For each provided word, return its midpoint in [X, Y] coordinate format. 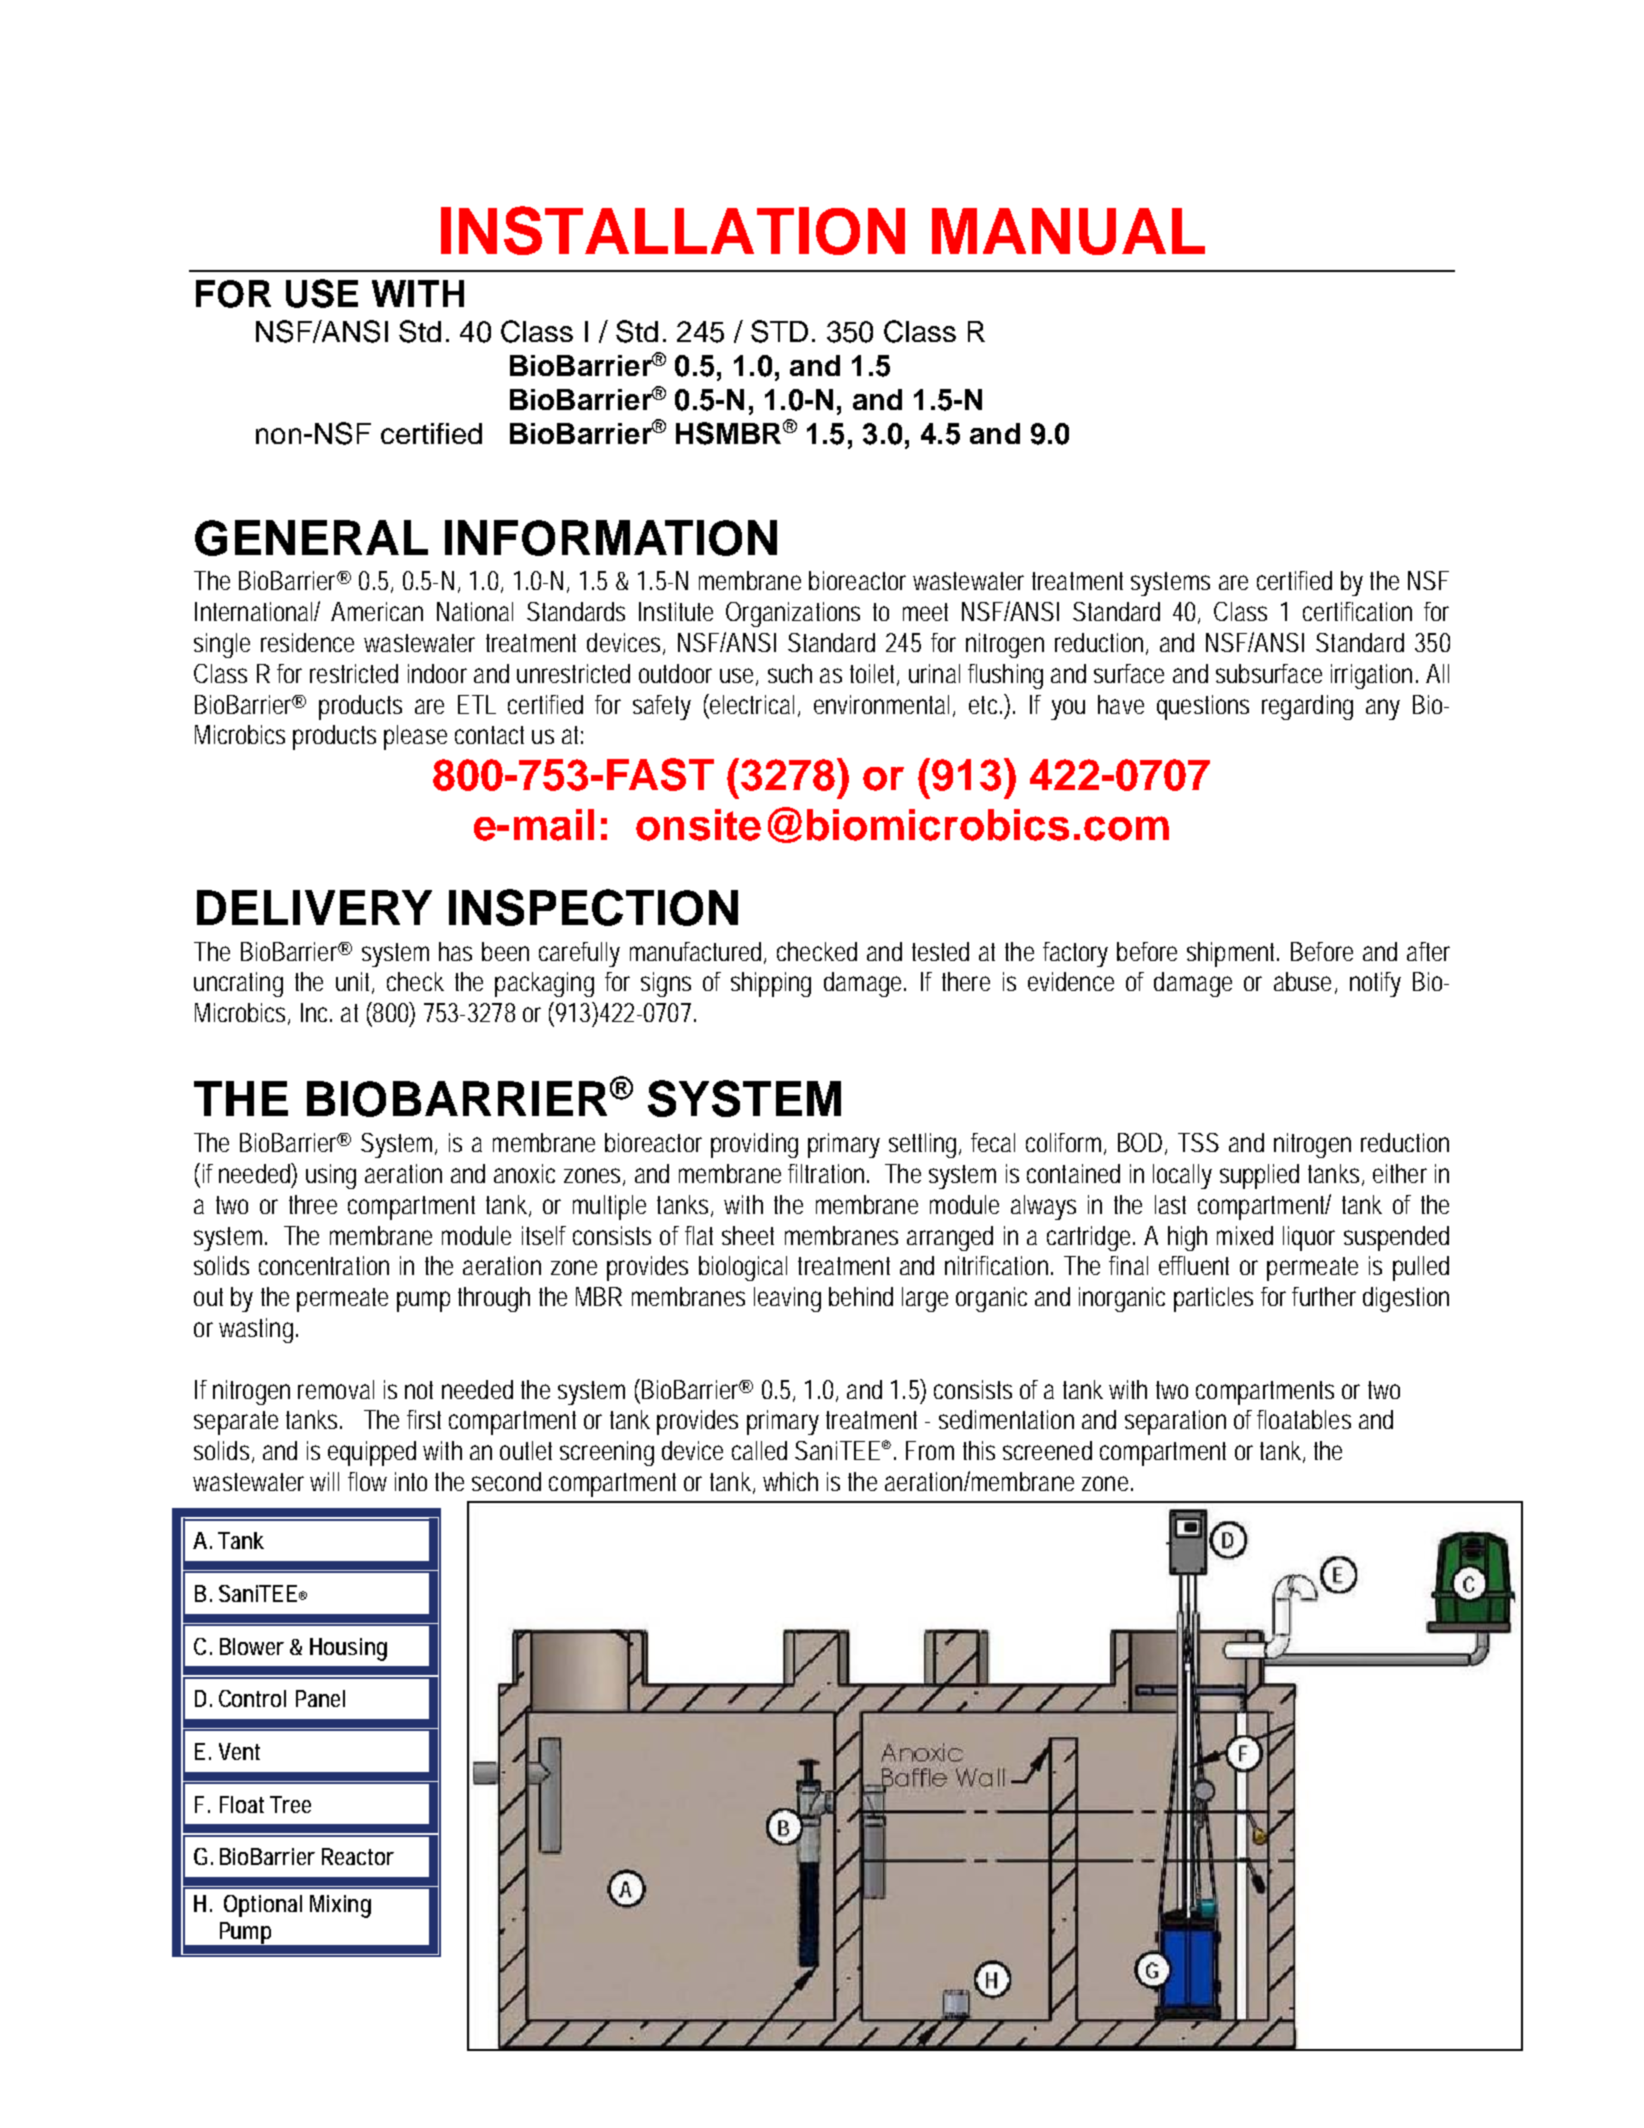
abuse [1302, 981]
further [1324, 1296]
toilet [874, 674]
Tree [290, 1804]
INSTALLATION [673, 230]
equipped [372, 1453]
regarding [1307, 707]
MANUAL [1068, 231]
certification [1357, 611]
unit [354, 983]
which [790, 1481]
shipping [771, 984]
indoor [437, 673]
